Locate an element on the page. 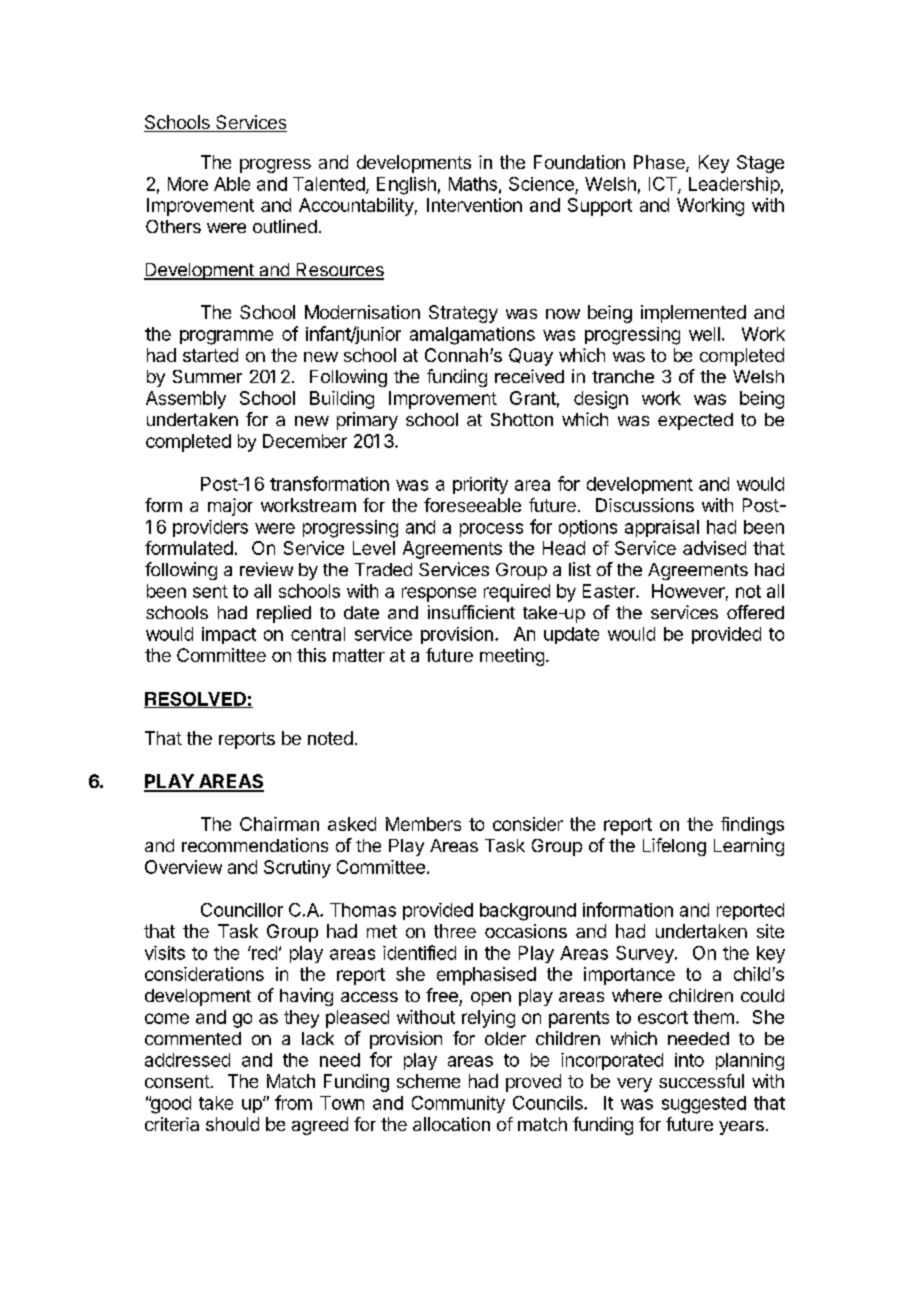 This page has width=924, height=1308. expected is located at coordinates (695, 421).
